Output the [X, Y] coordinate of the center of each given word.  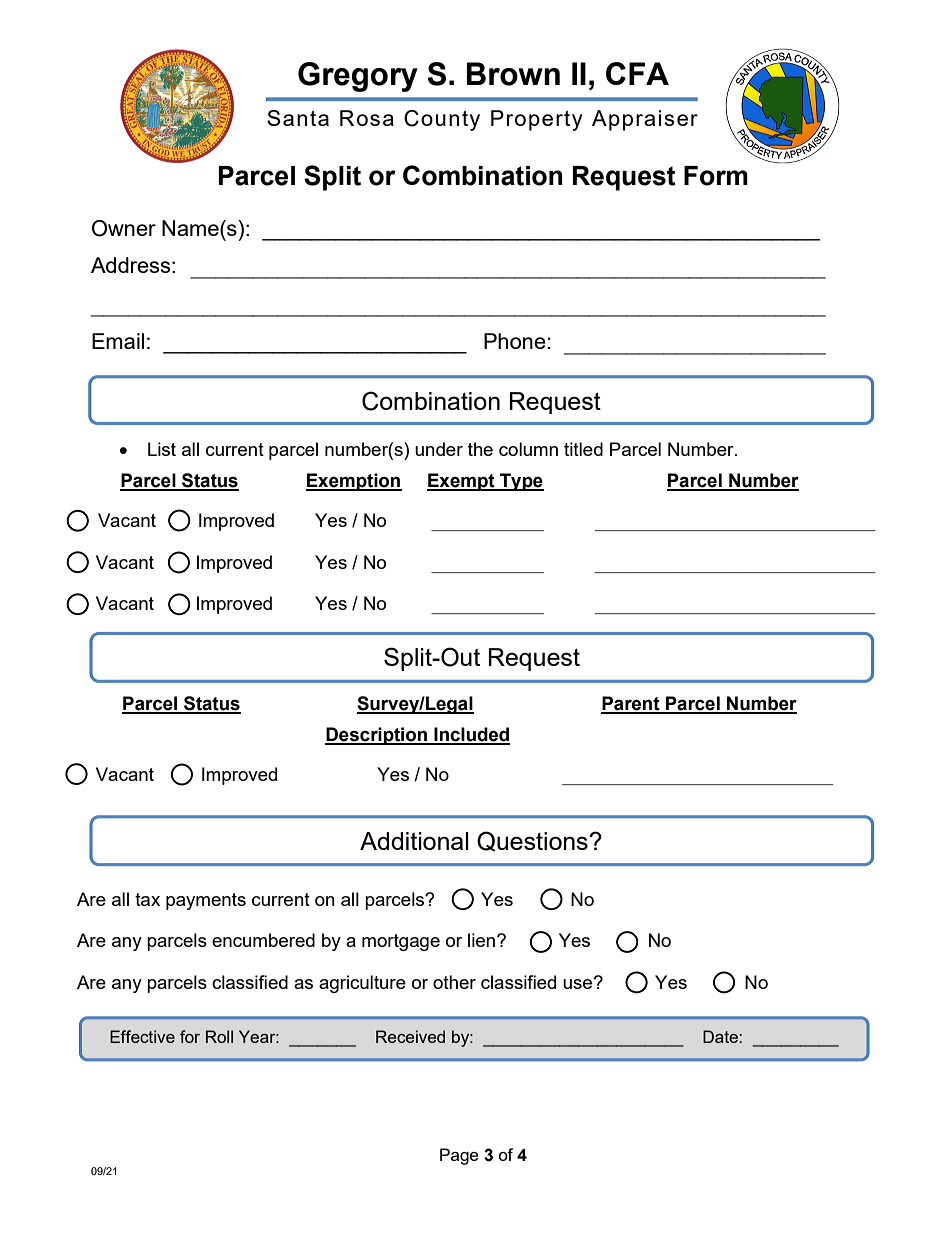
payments [206, 901]
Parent [631, 704]
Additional [414, 841]
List [162, 449]
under [439, 449]
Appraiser [645, 120]
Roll [219, 1036]
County [442, 120]
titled [583, 449]
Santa [298, 118]
